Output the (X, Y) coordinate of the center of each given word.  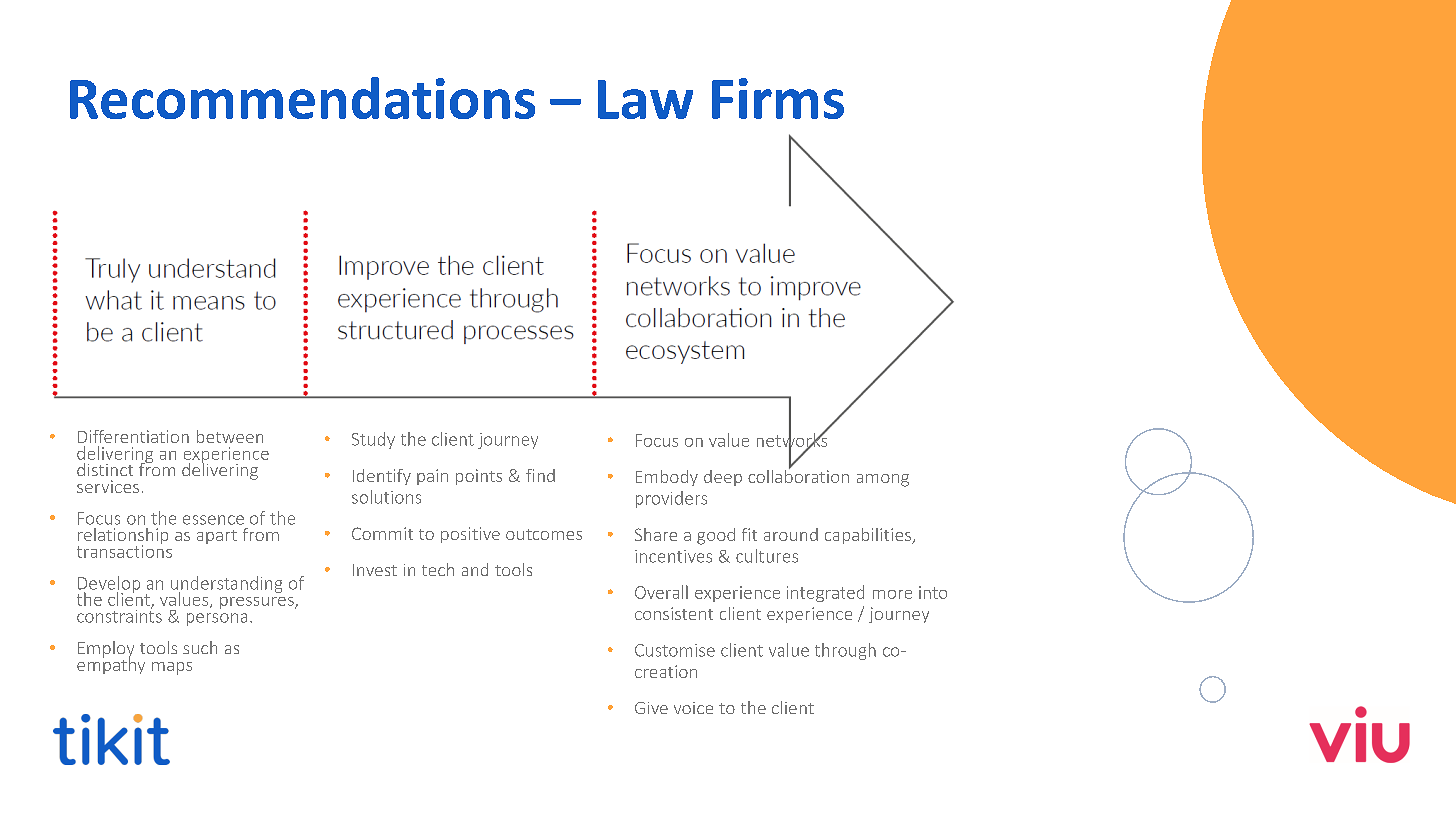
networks (792, 440)
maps (172, 668)
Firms (778, 98)
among (883, 480)
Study (373, 440)
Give (651, 708)
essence (213, 520)
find (540, 475)
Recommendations (302, 98)
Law (645, 99)
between (230, 436)
